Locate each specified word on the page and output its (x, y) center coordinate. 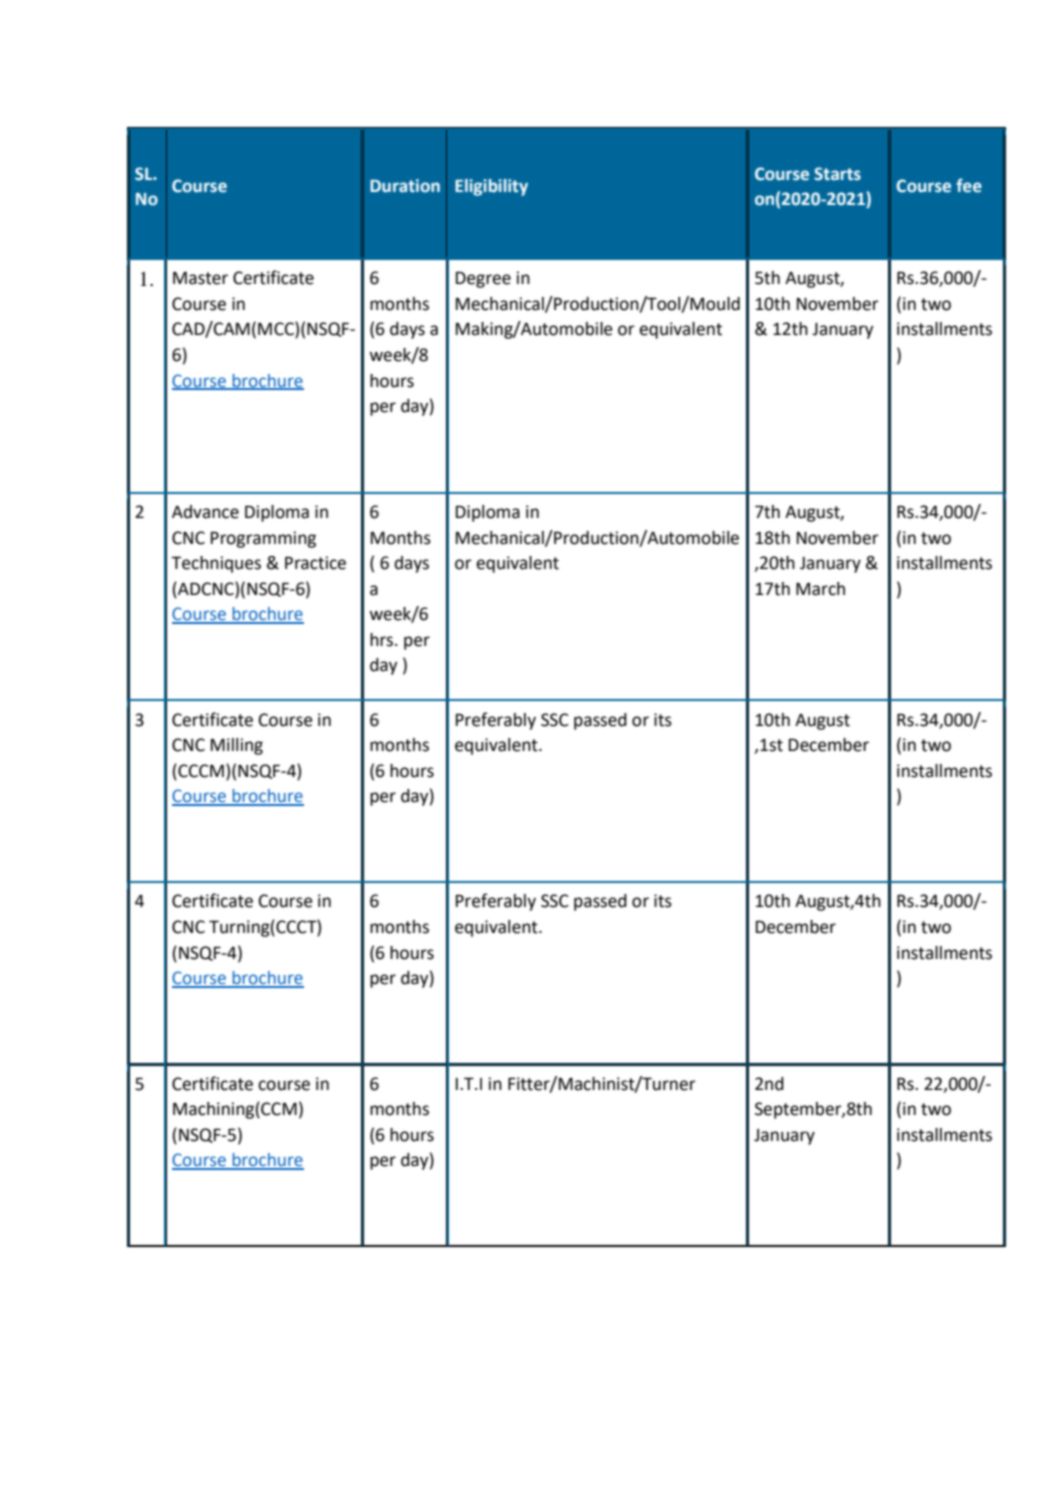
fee (969, 185)
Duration (405, 186)
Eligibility (491, 187)
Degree (483, 279)
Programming (263, 539)
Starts (837, 174)
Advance (205, 512)
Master (200, 278)
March (820, 589)
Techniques (216, 564)
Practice (315, 563)
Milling (237, 746)
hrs (383, 640)
